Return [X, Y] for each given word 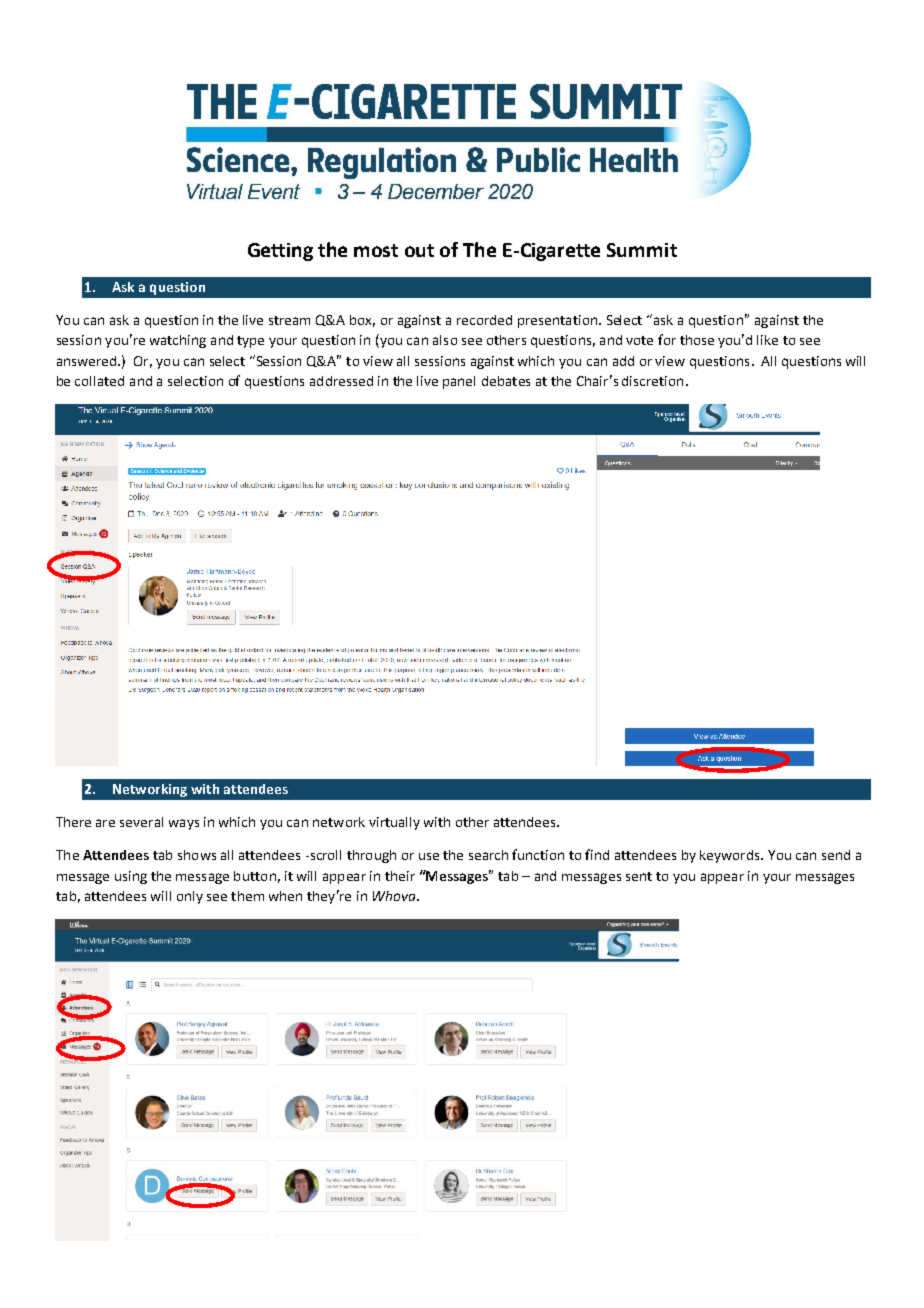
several [141, 822]
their [400, 876]
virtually [394, 823]
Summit [642, 250]
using [131, 877]
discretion [652, 381]
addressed [341, 381]
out [419, 250]
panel [459, 382]
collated [99, 381]
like [767, 340]
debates [506, 381]
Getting [280, 252]
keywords [731, 856]
